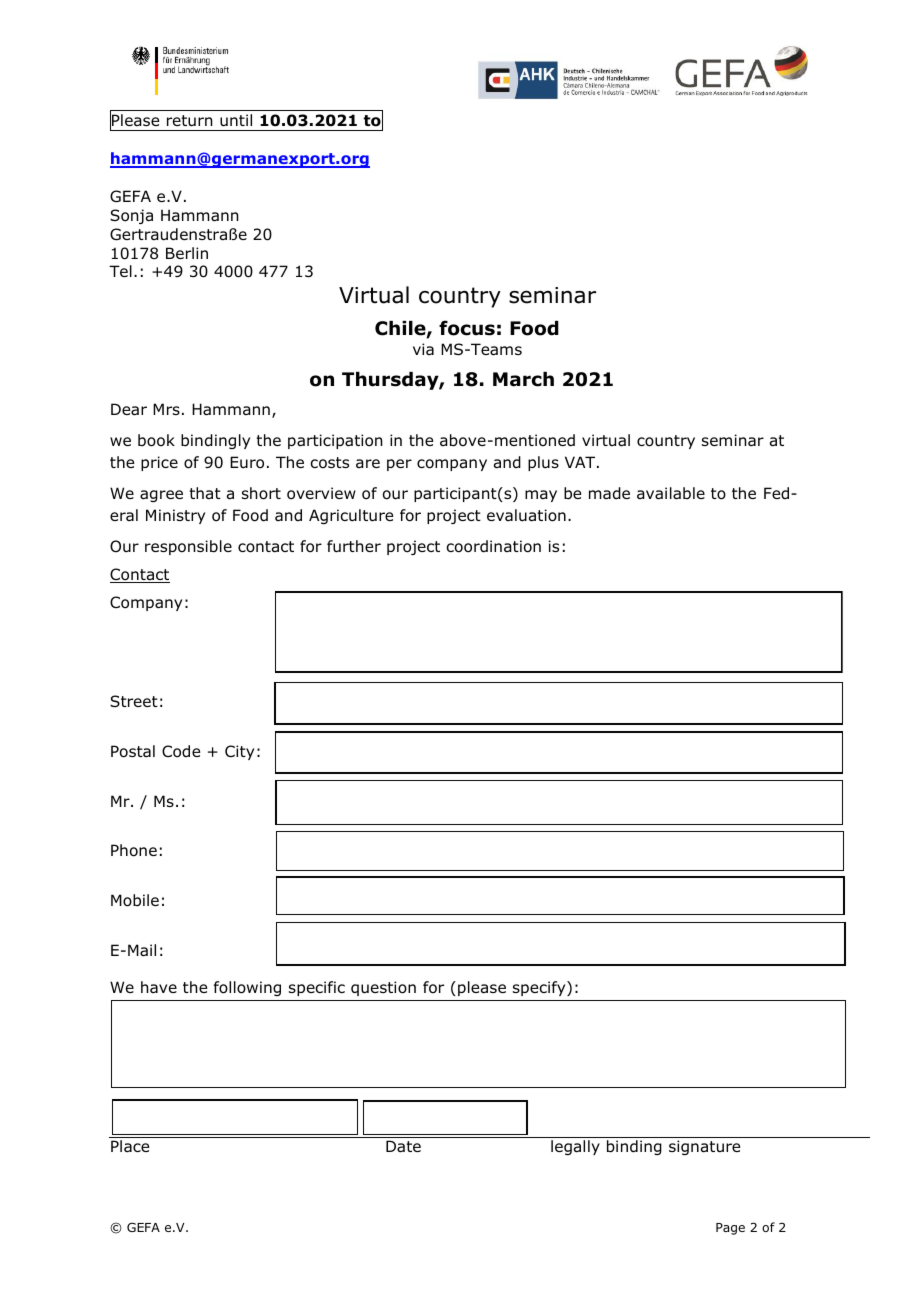  What do you see at coordinates (190, 121) in the document?
I see `return` at bounding box center [190, 121].
